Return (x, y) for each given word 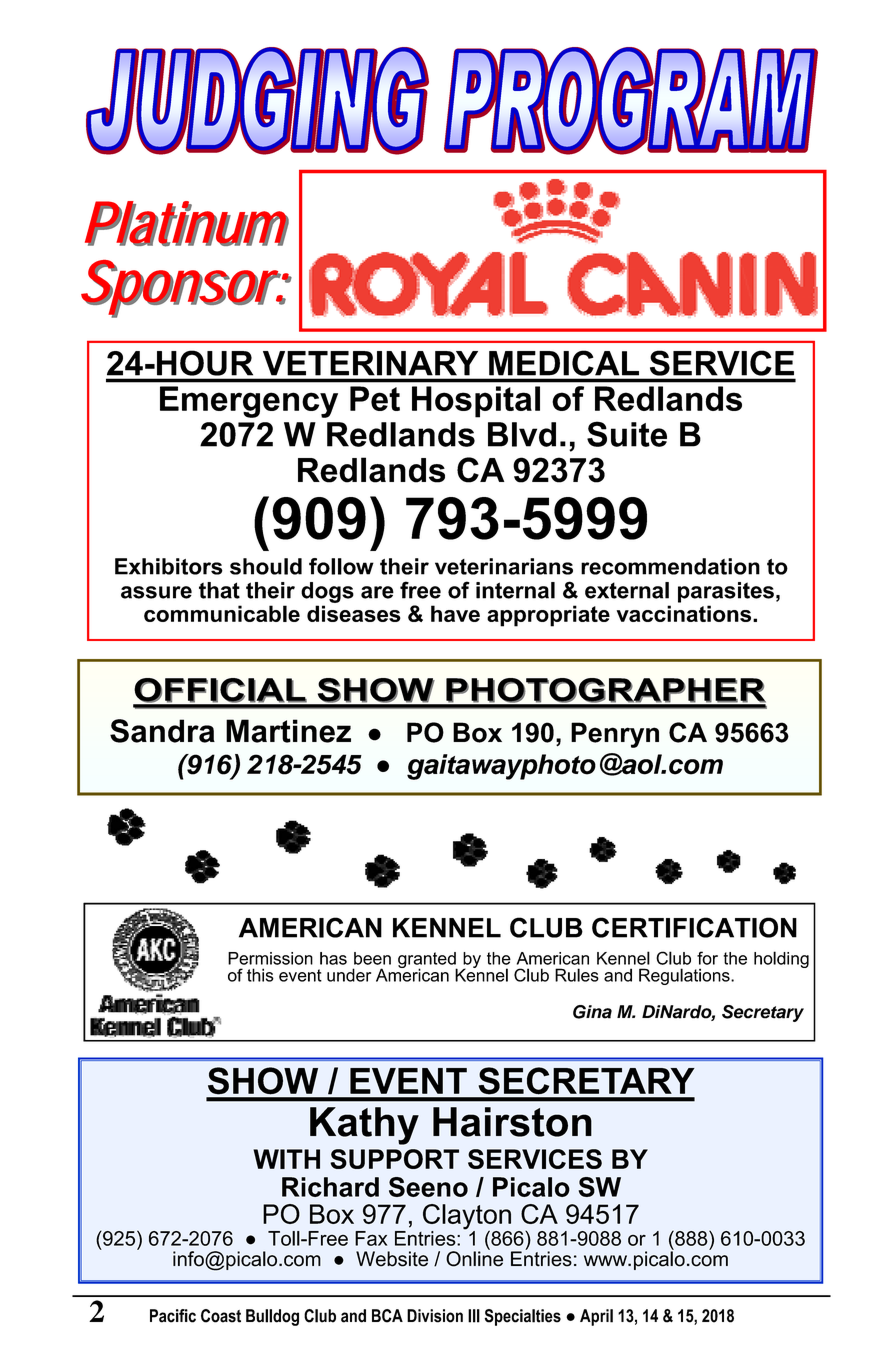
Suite (627, 434)
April (596, 1317)
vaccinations (685, 613)
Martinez (288, 731)
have (455, 613)
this (260, 975)
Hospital (476, 402)
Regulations (685, 976)
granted (428, 961)
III (474, 1316)
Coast (221, 1316)
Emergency (249, 402)
